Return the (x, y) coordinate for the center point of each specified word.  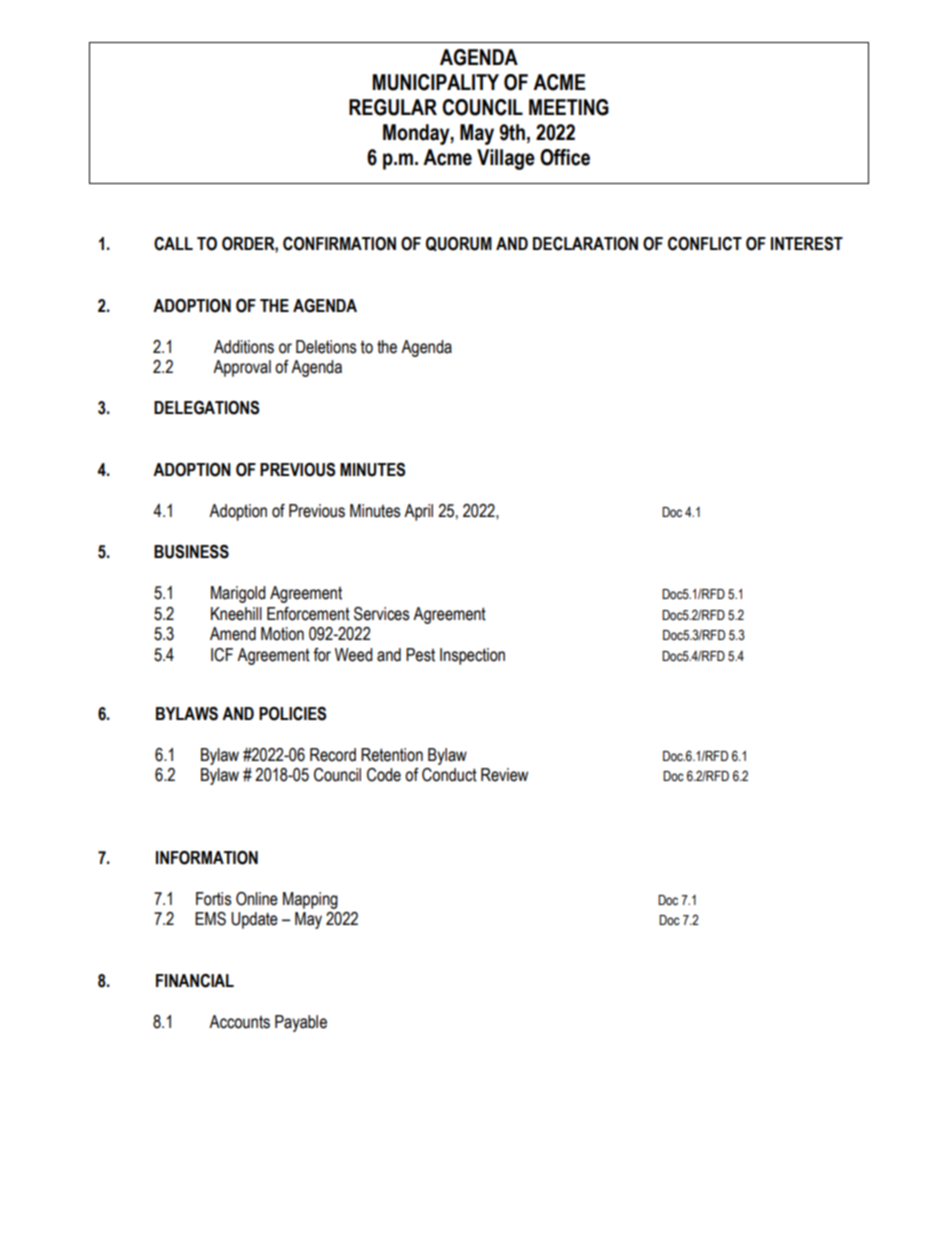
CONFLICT (705, 244)
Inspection (472, 656)
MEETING (569, 107)
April (418, 512)
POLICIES (292, 714)
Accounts (239, 1022)
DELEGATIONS (206, 408)
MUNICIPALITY (436, 82)
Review (504, 775)
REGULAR (393, 107)
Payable (301, 1023)
